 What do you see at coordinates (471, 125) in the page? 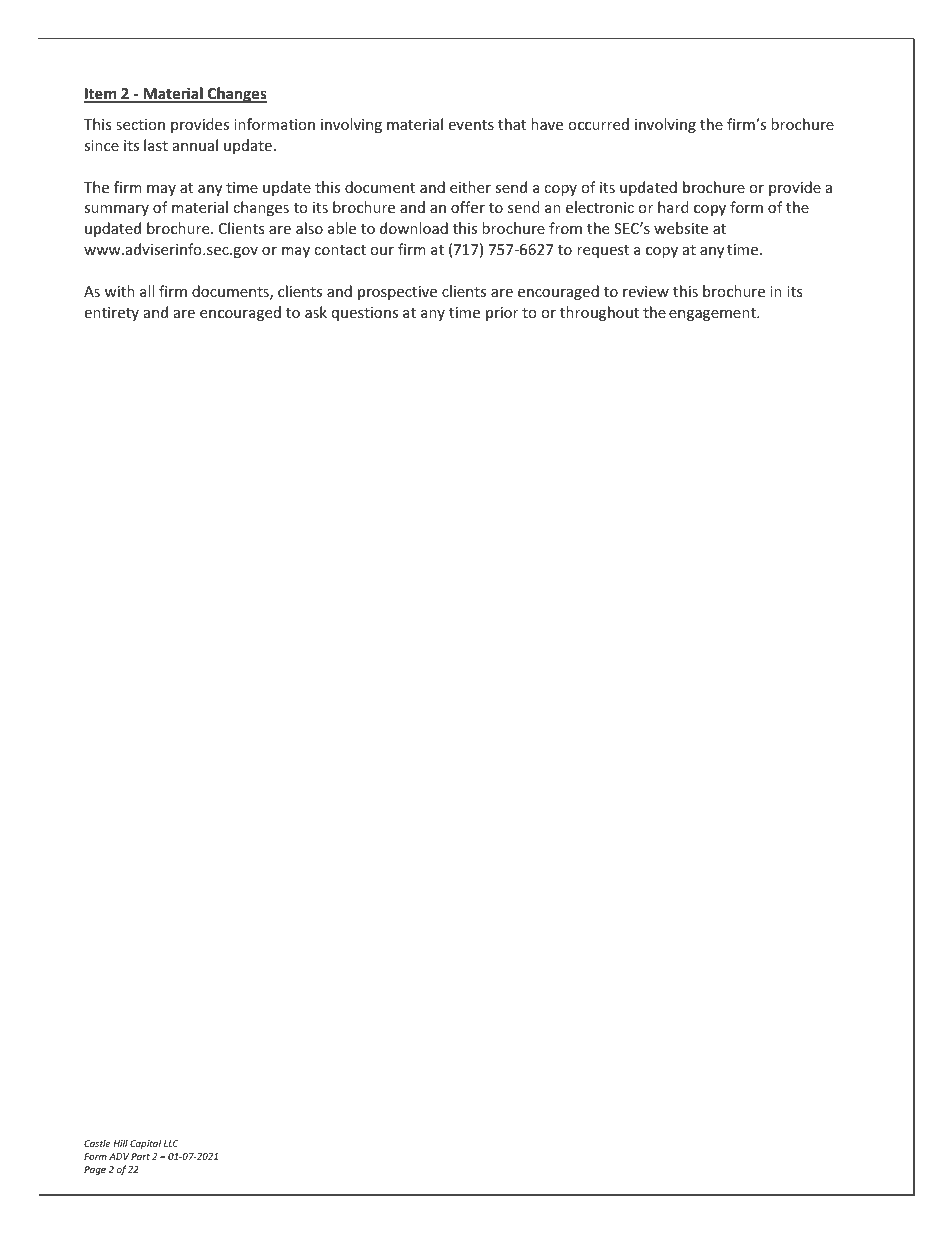
I see `events` at bounding box center [471, 125].
